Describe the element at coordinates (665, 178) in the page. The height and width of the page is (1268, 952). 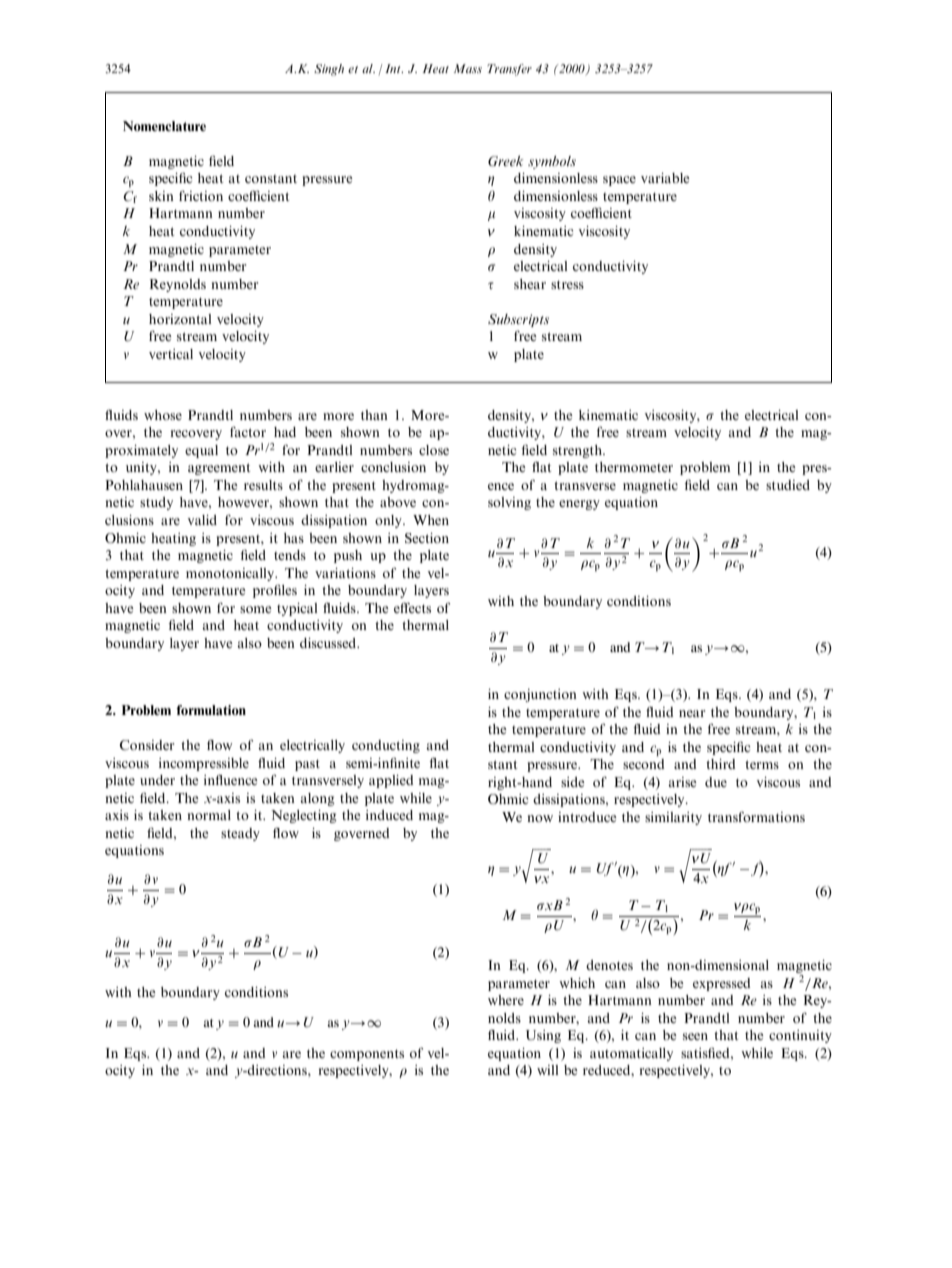
I see `variable` at that location.
